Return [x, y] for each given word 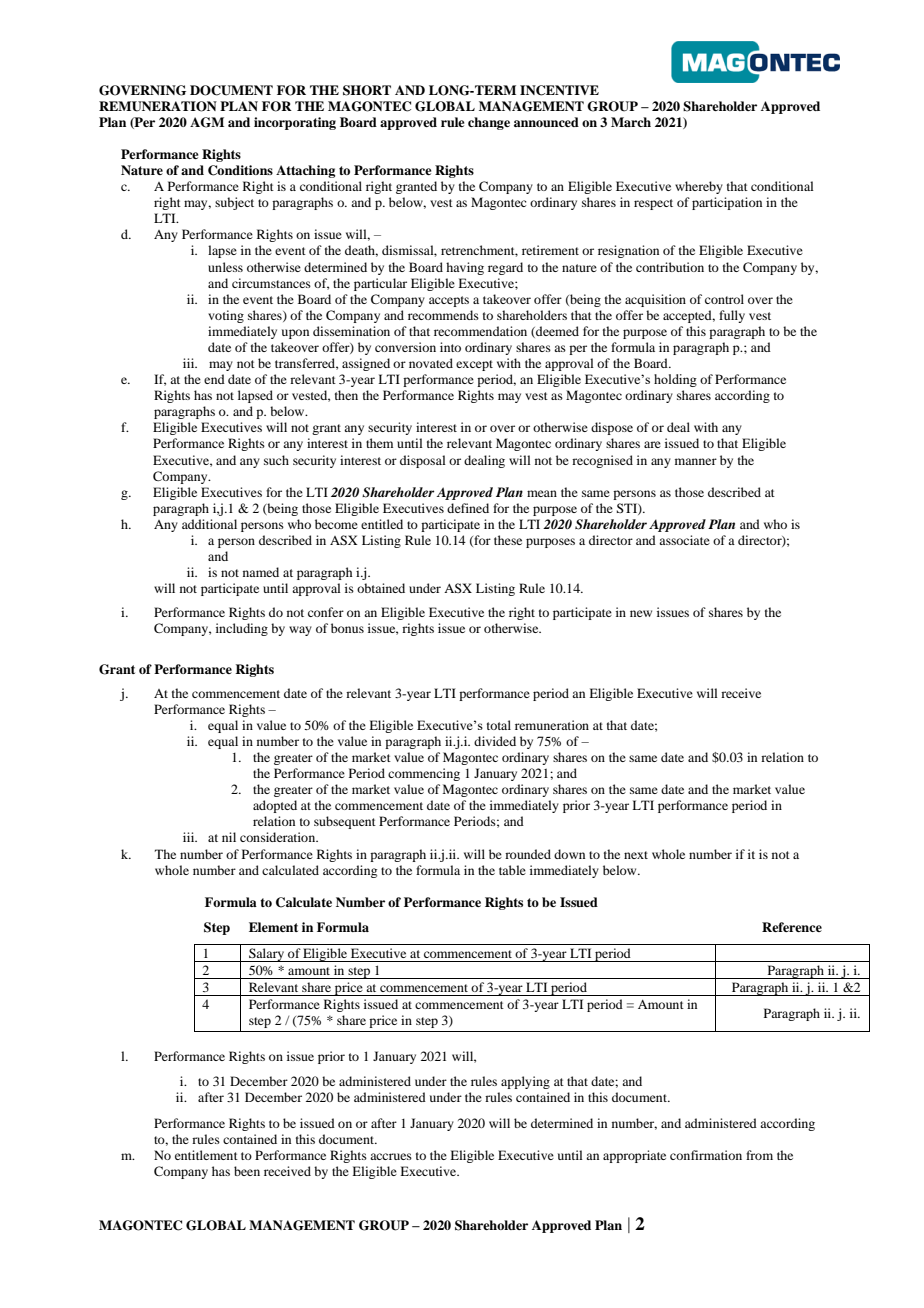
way [300, 631]
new [641, 613]
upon [295, 334]
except [474, 365]
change [489, 123]
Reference [792, 927]
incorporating [295, 123]
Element [273, 927]
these [508, 540]
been [247, 1171]
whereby [699, 187]
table [512, 870]
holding [675, 380]
